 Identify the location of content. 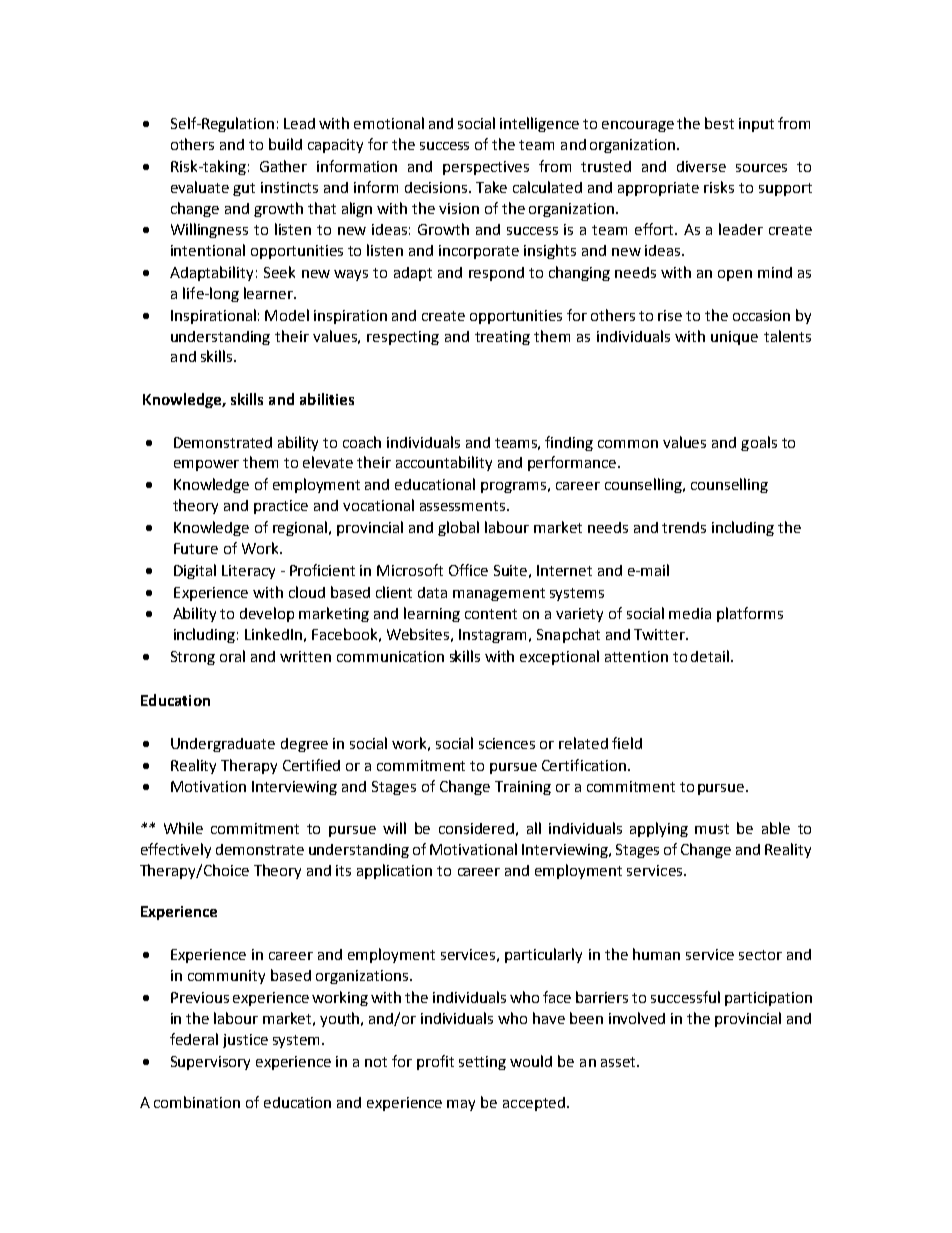
(491, 614).
